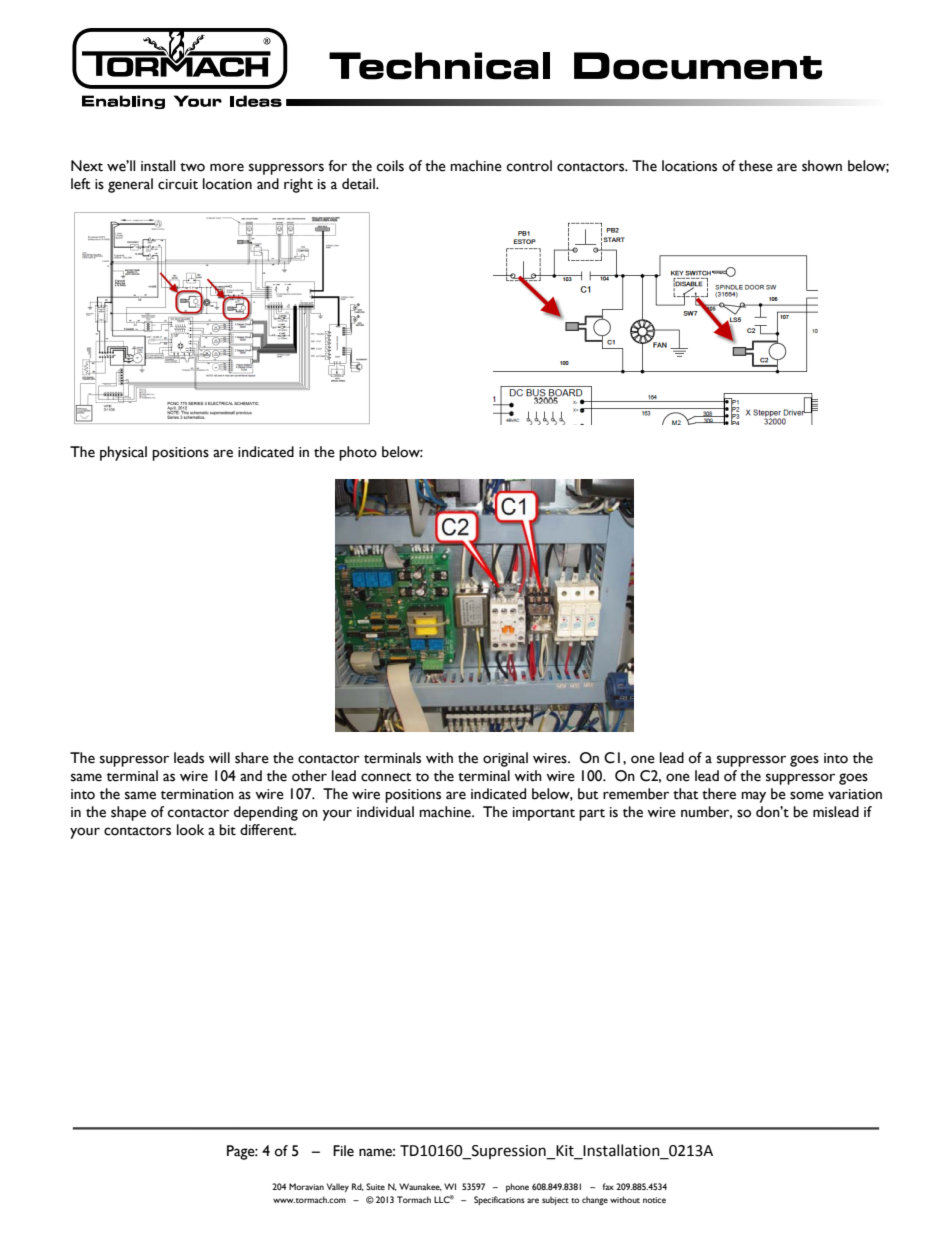  What do you see at coordinates (306, 1186) in the screenshot?
I see `Moravian` at bounding box center [306, 1186].
